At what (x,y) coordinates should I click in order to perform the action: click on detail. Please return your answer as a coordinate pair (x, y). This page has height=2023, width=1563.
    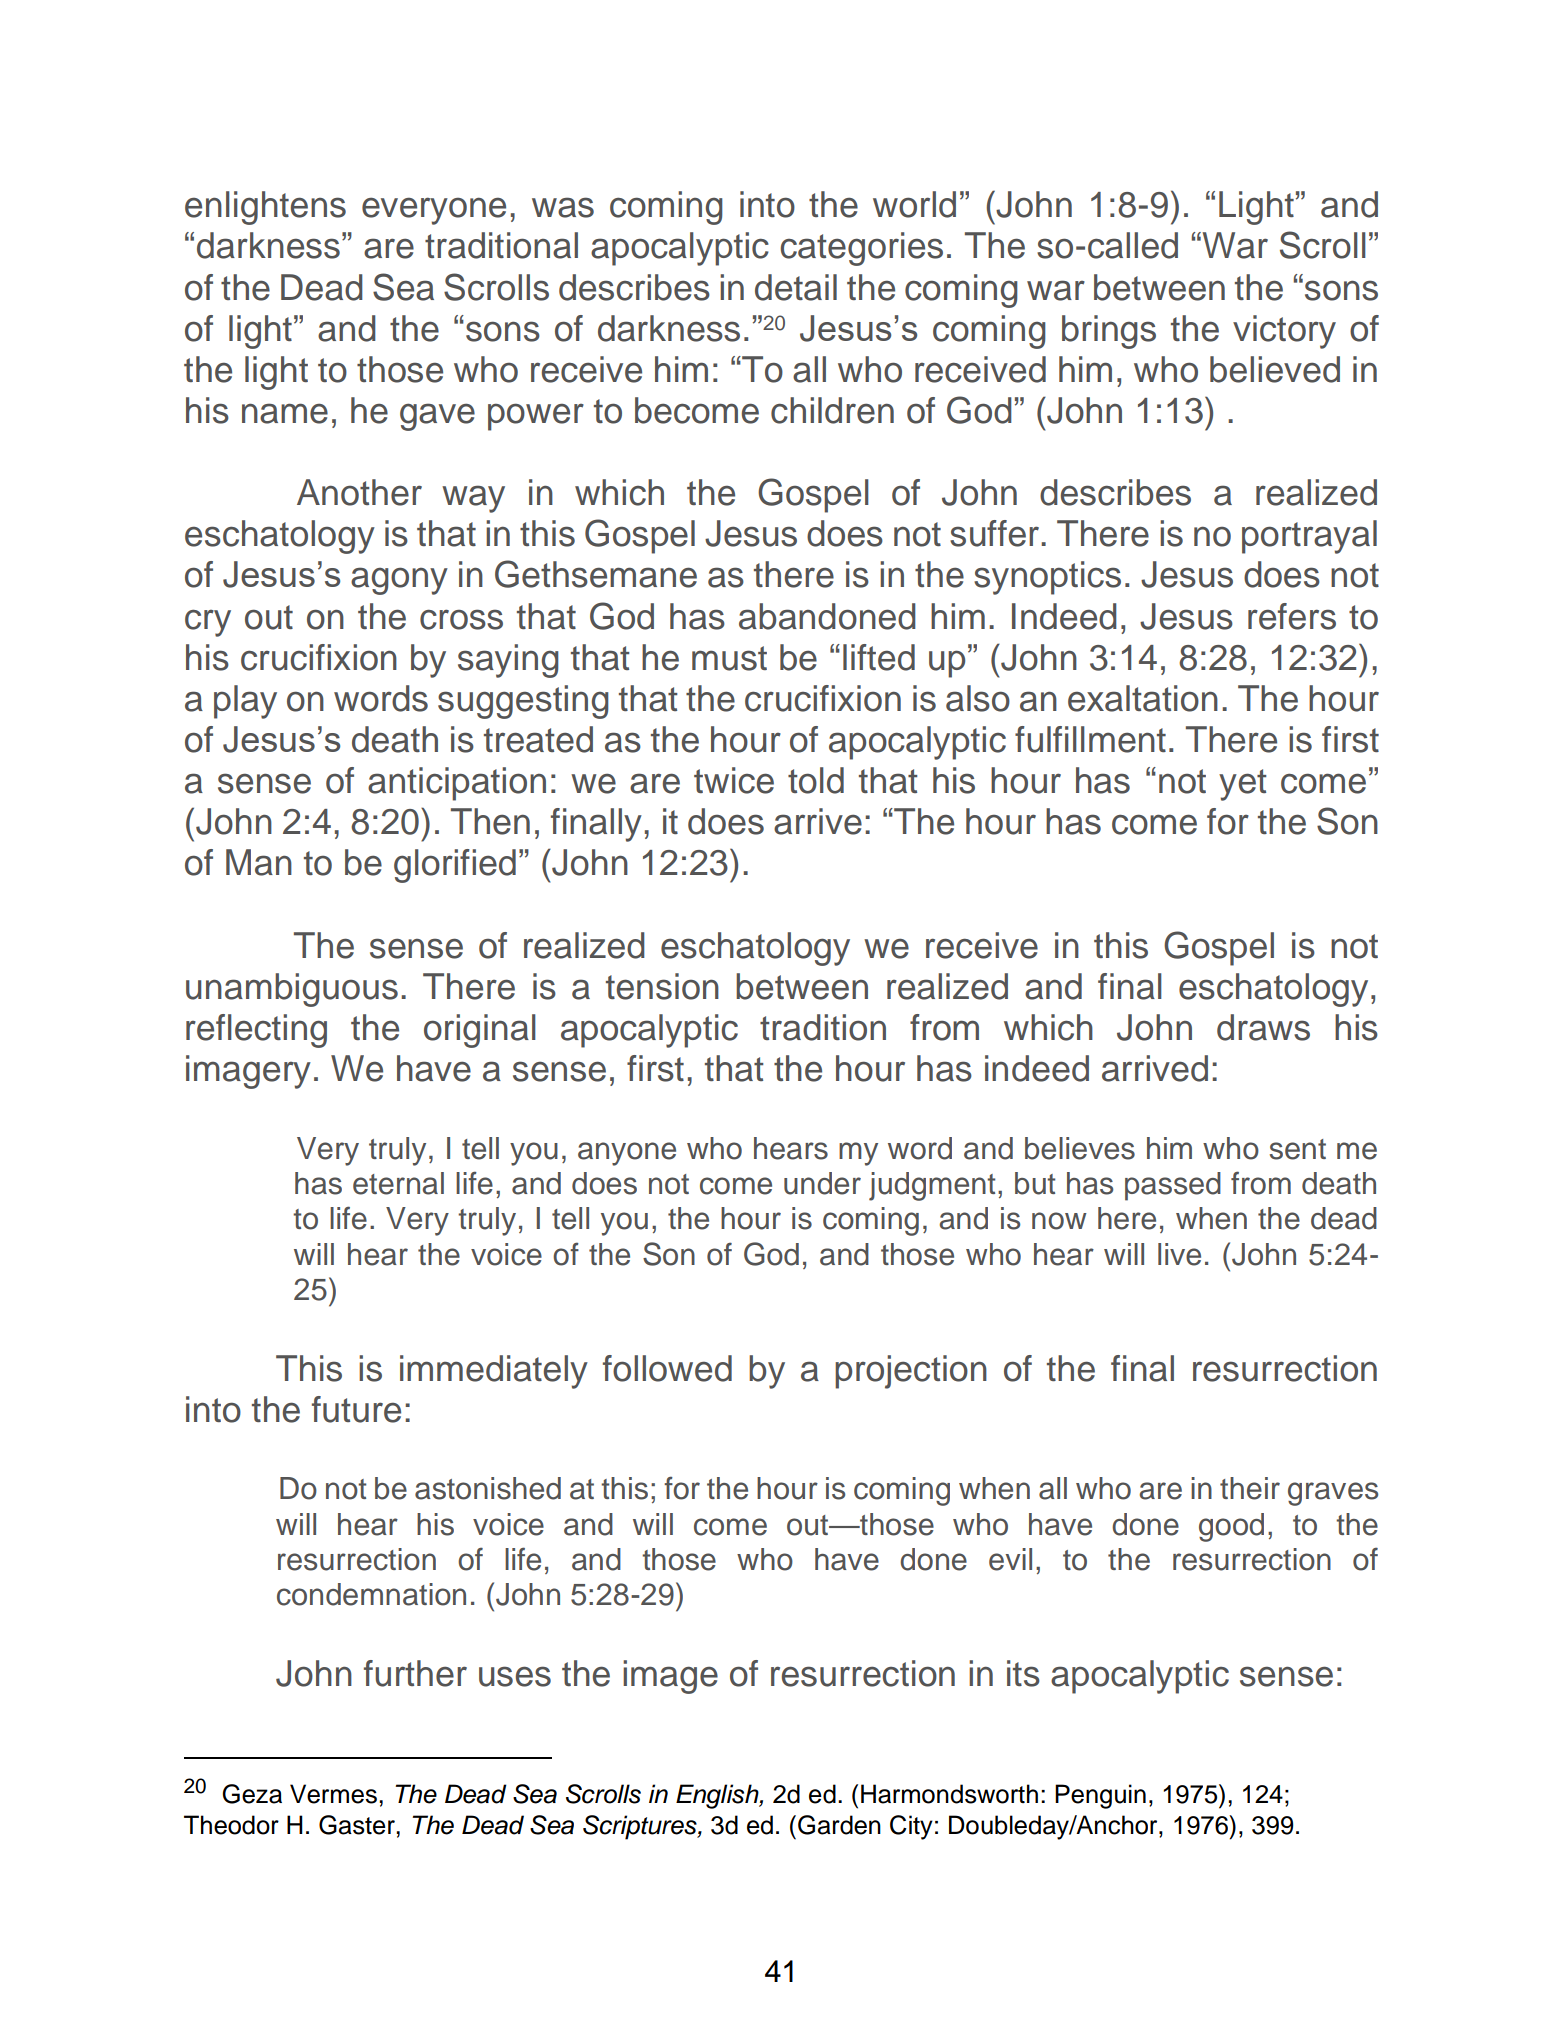
    Looking at the image, I should click on (796, 287).
